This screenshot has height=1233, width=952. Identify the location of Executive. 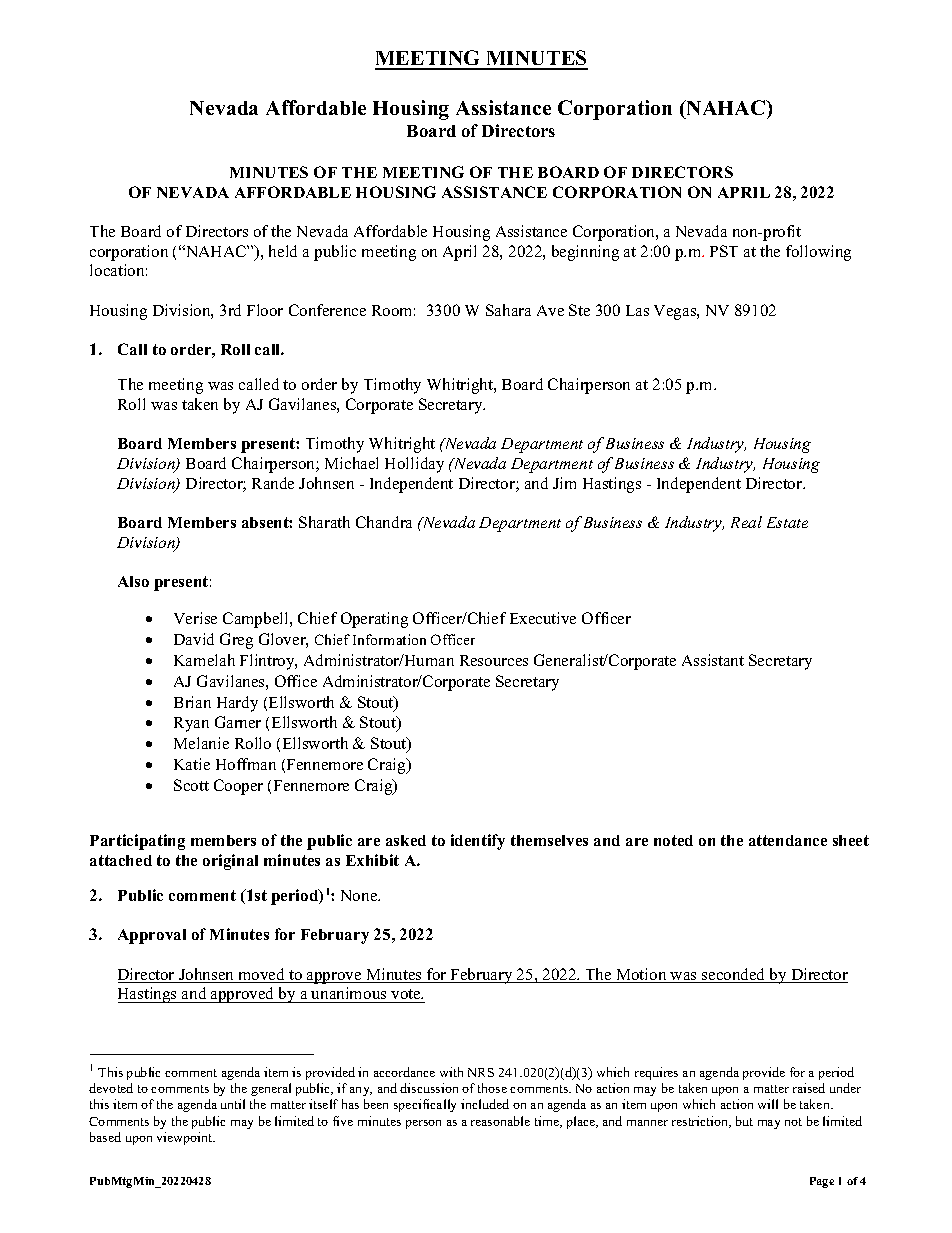
(543, 618).
